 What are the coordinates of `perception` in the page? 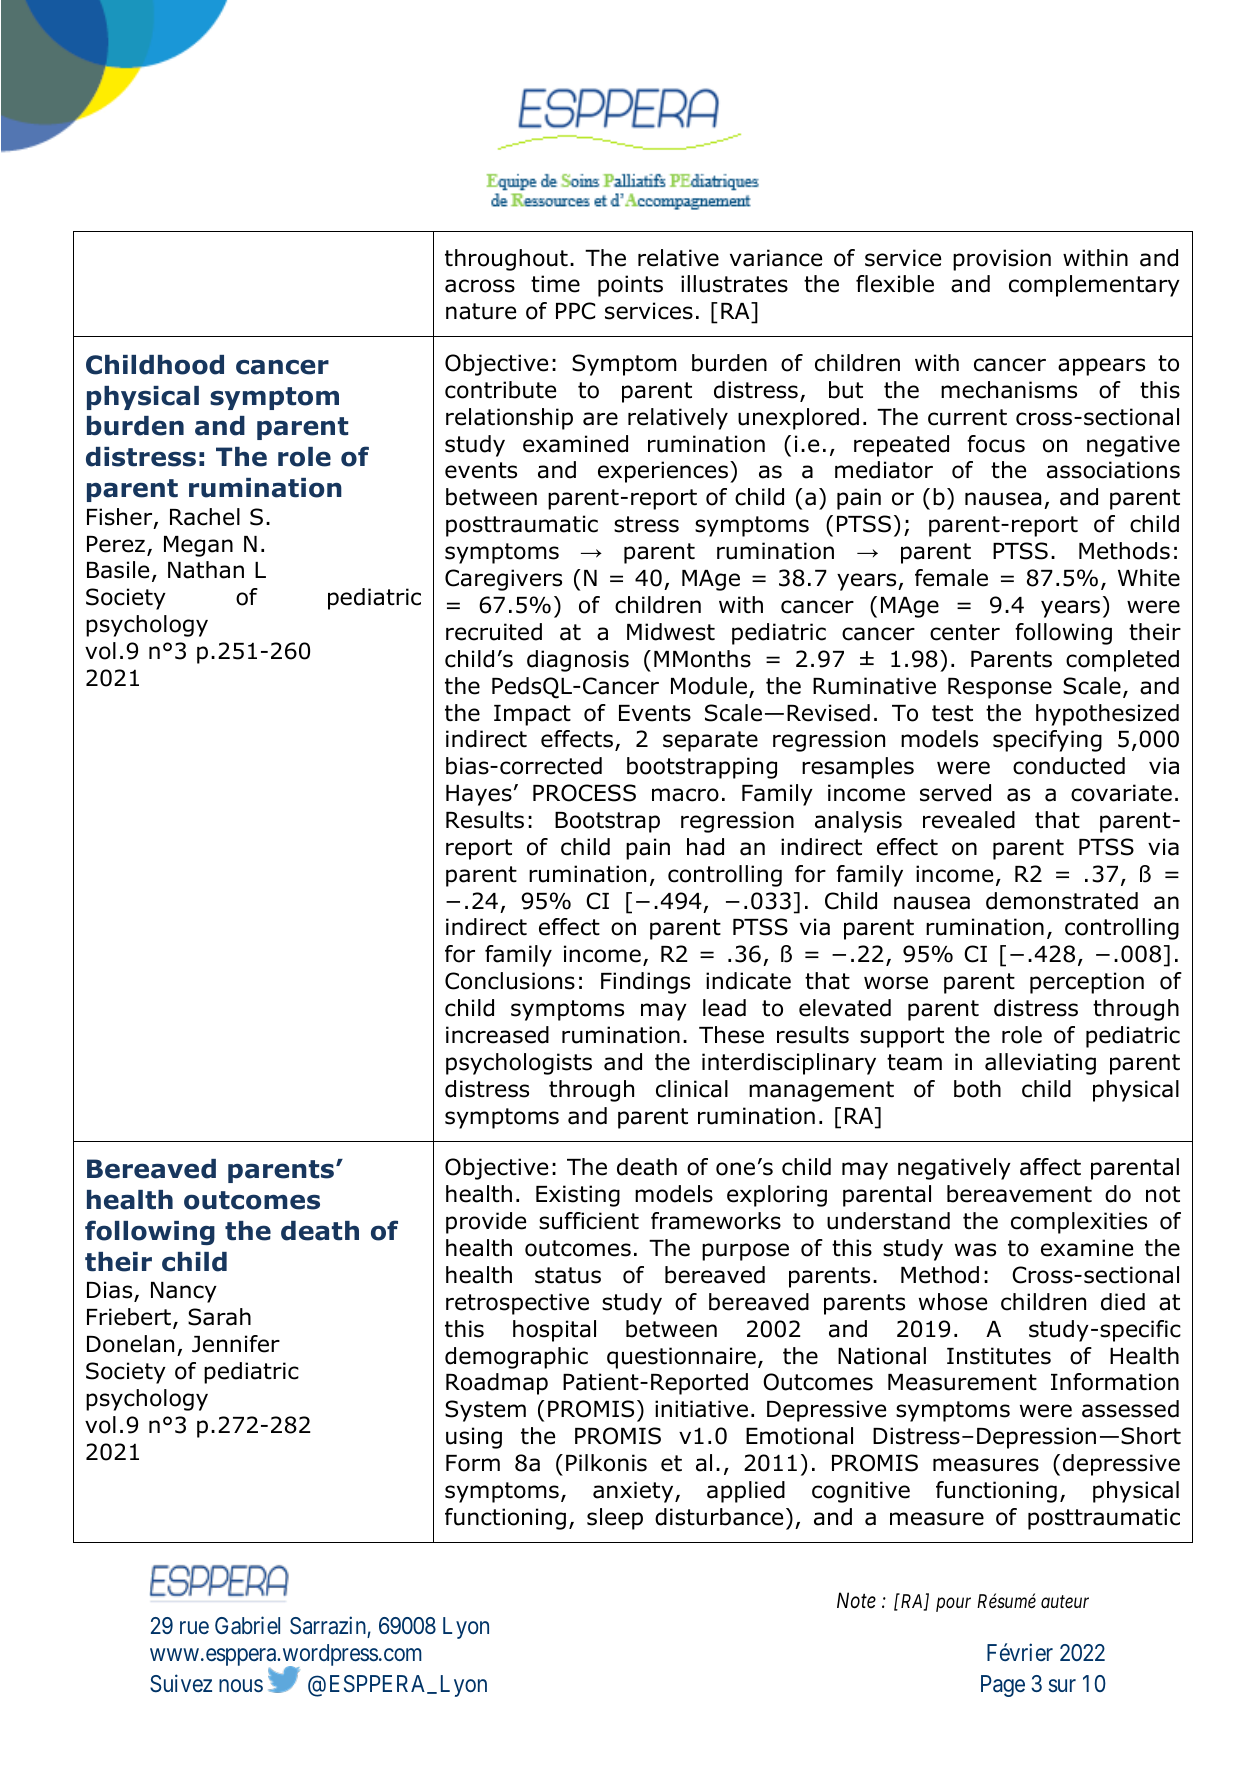 It's located at (1087, 983).
